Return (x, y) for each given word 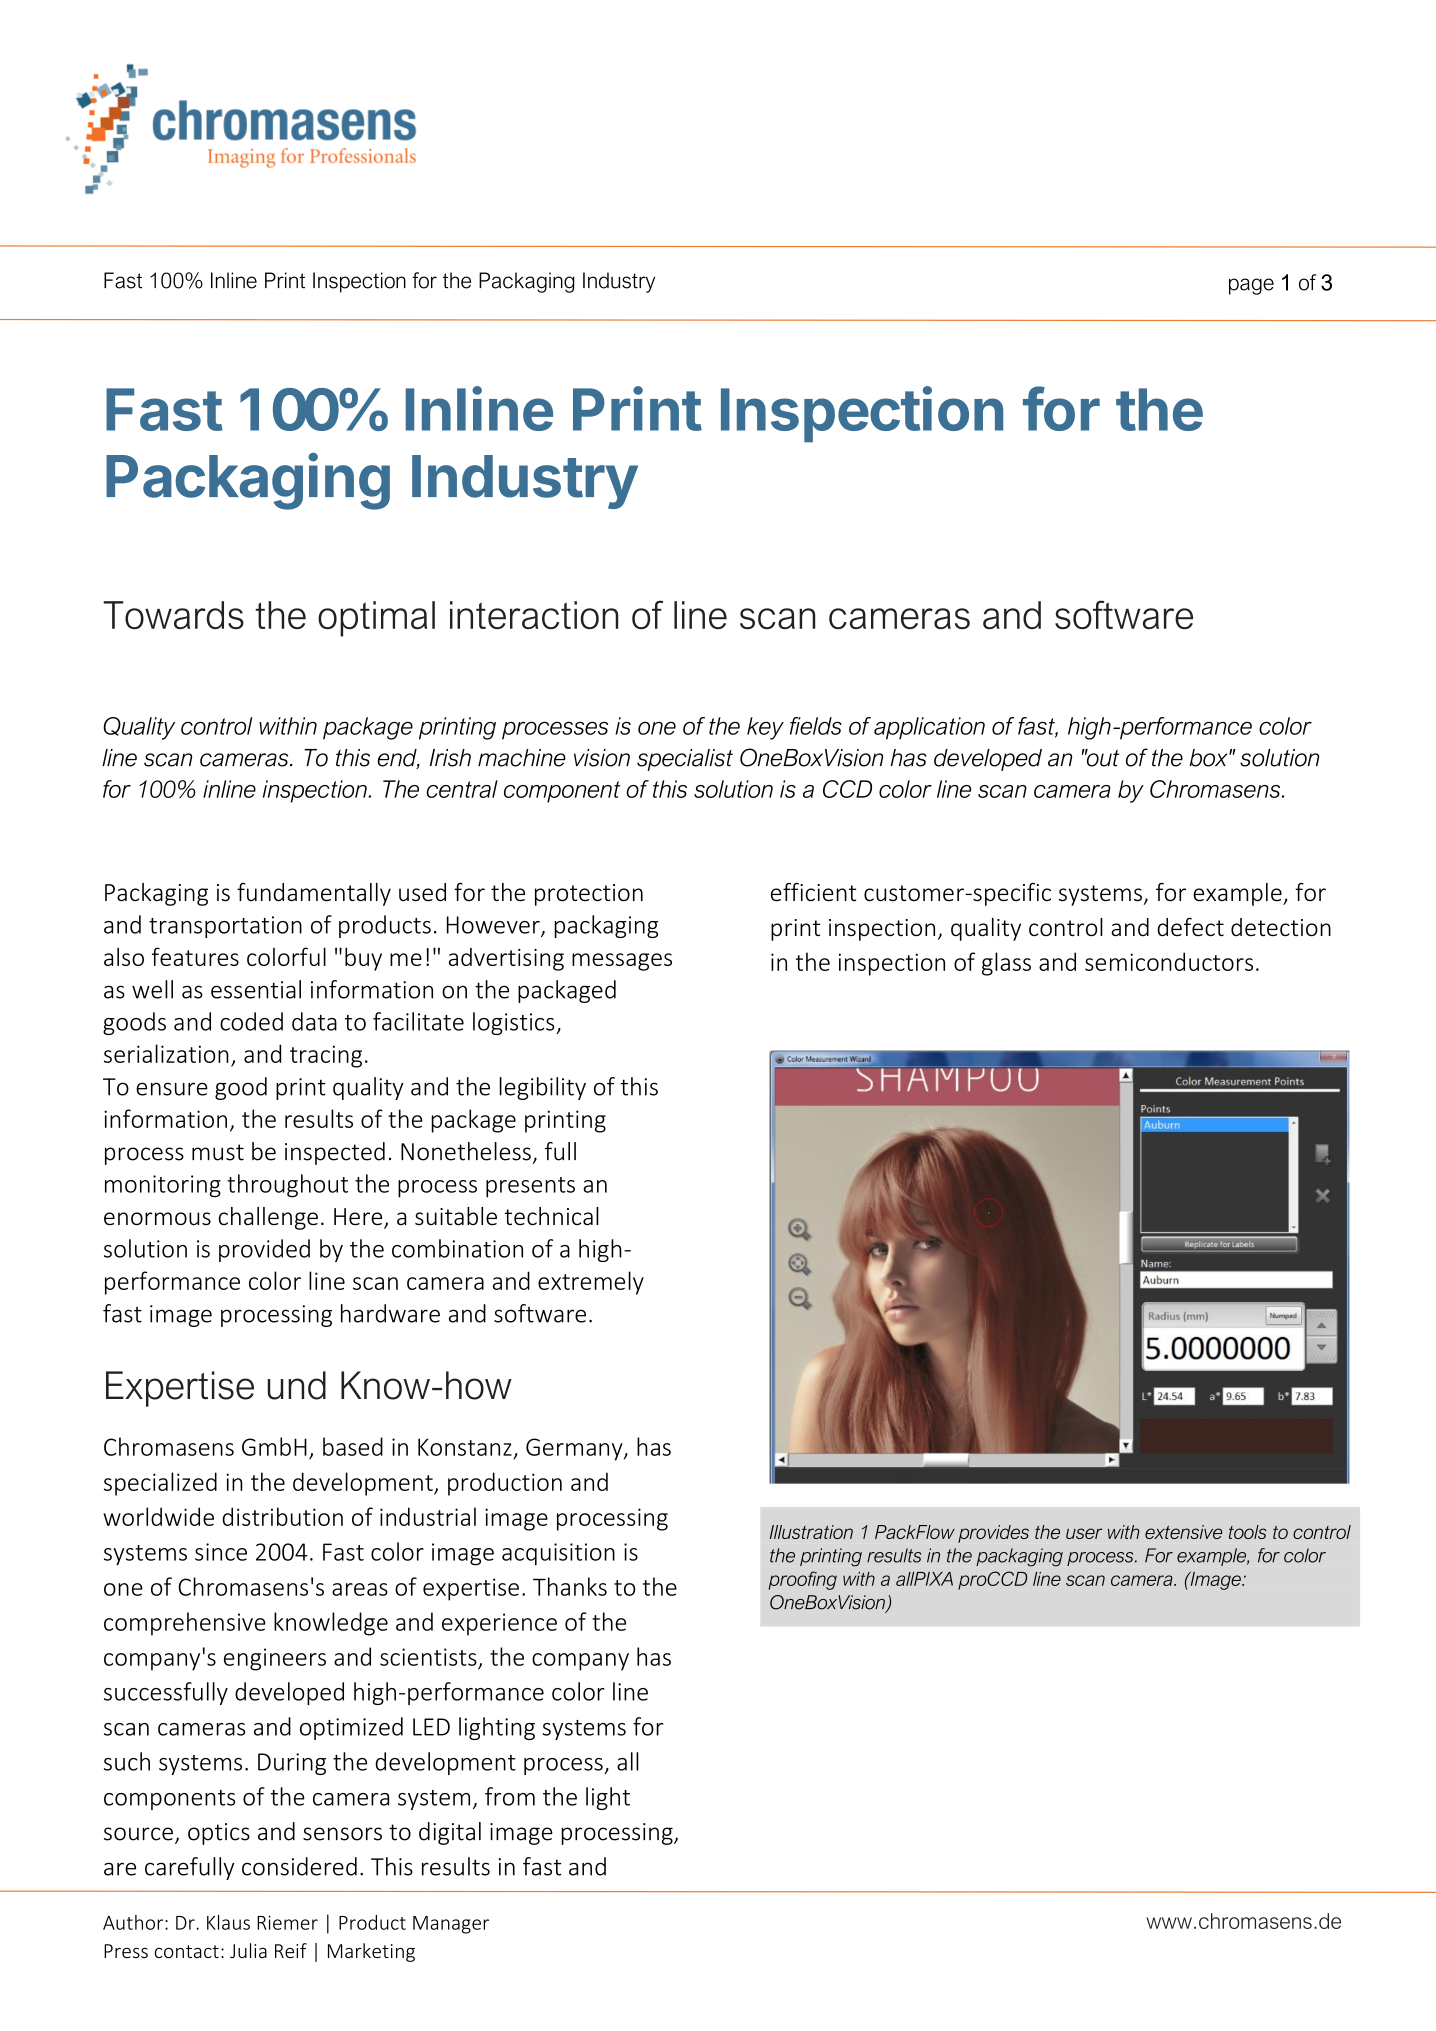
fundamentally (314, 894)
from (510, 1796)
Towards (173, 615)
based (353, 1446)
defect (1190, 927)
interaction (534, 615)
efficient (813, 892)
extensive (1183, 1532)
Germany (575, 1449)
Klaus (228, 1922)
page (1251, 286)
